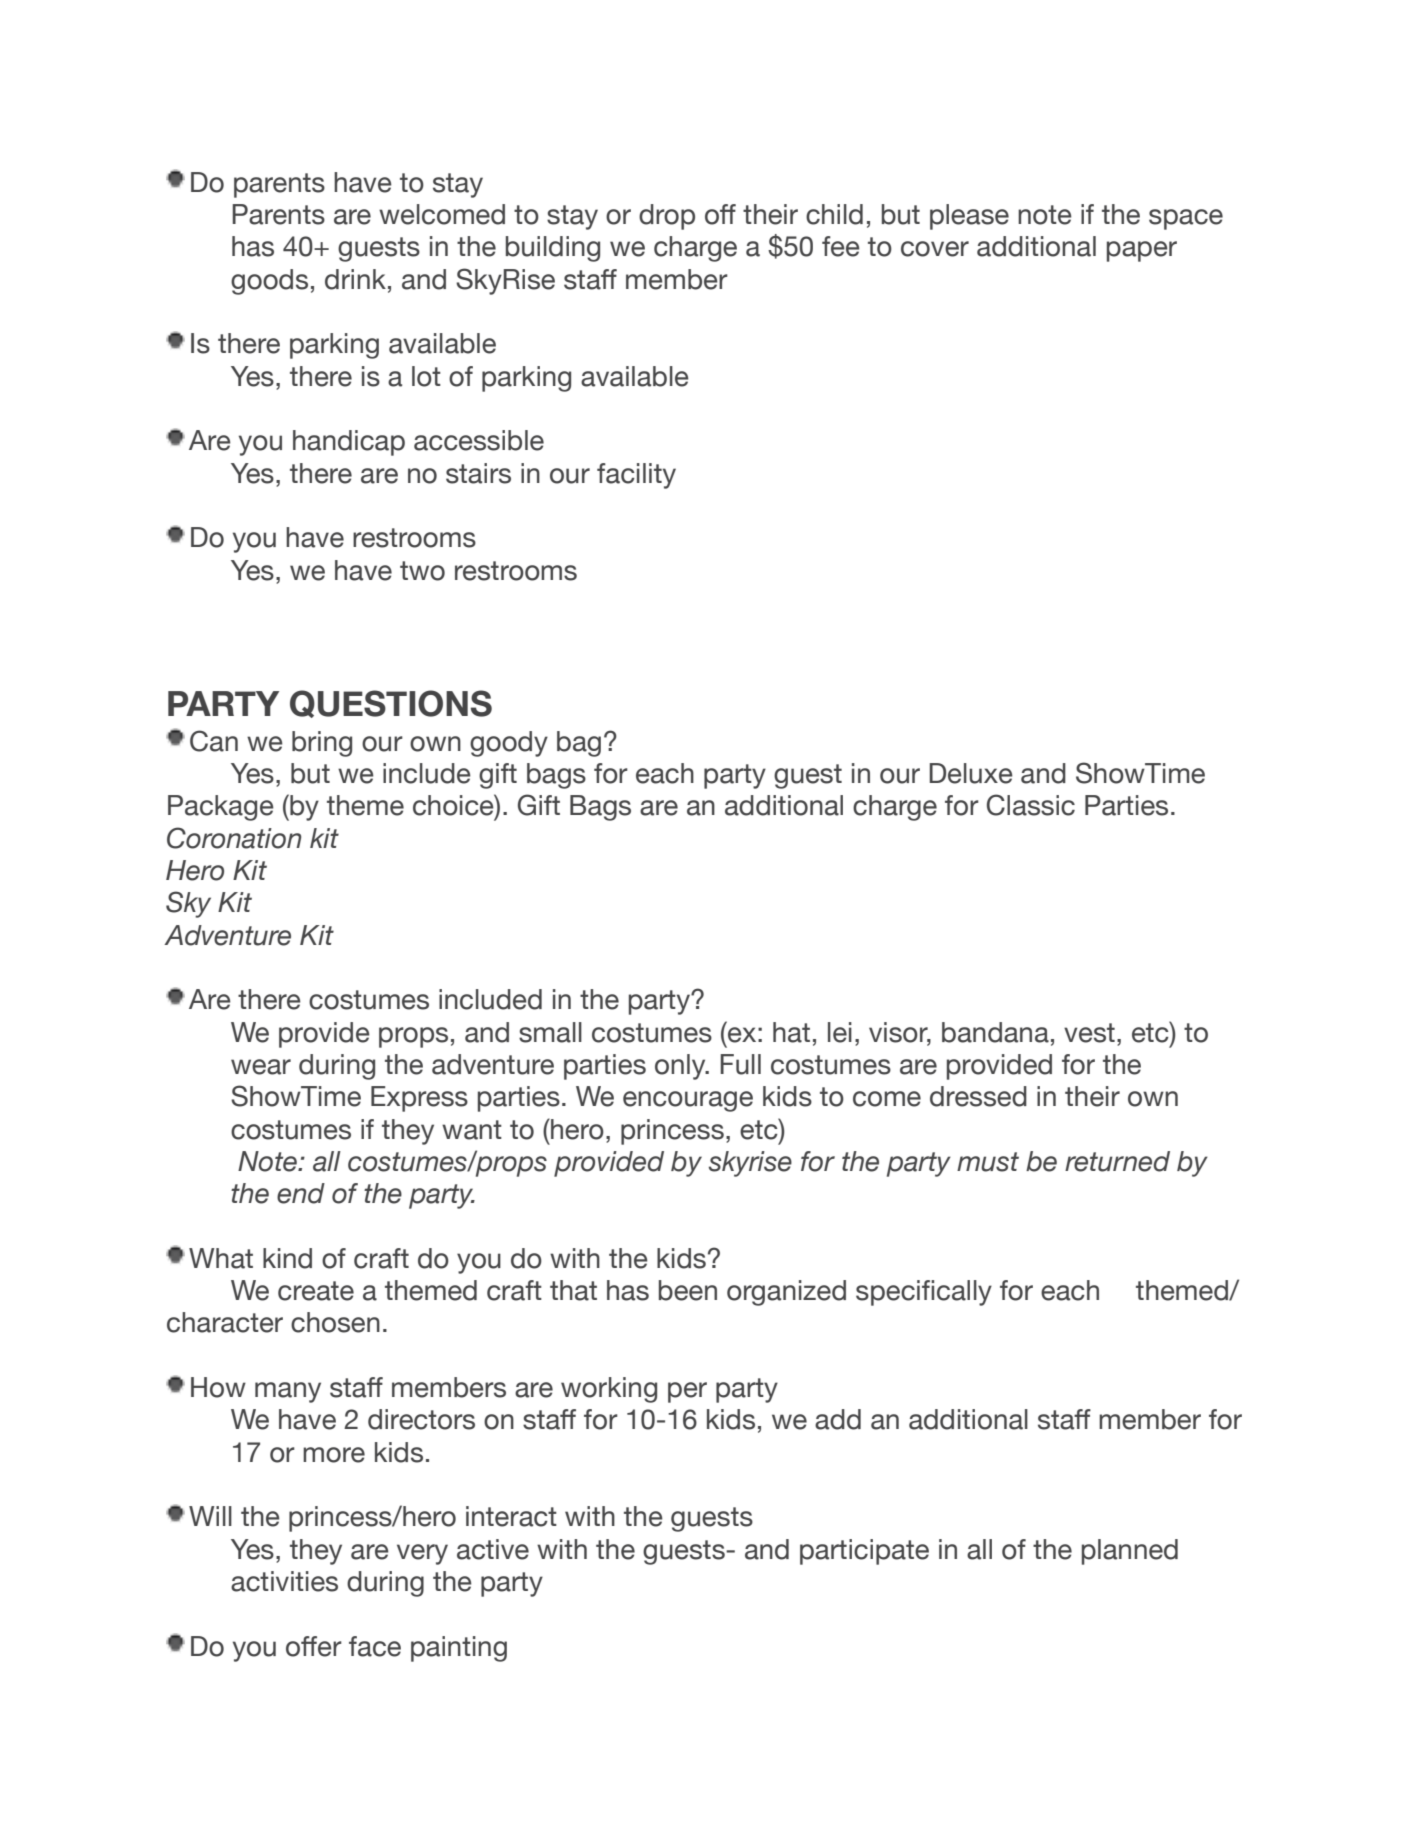 This screenshot has width=1413, height=1829. What do you see at coordinates (1142, 251) in the screenshot?
I see `paper` at bounding box center [1142, 251].
